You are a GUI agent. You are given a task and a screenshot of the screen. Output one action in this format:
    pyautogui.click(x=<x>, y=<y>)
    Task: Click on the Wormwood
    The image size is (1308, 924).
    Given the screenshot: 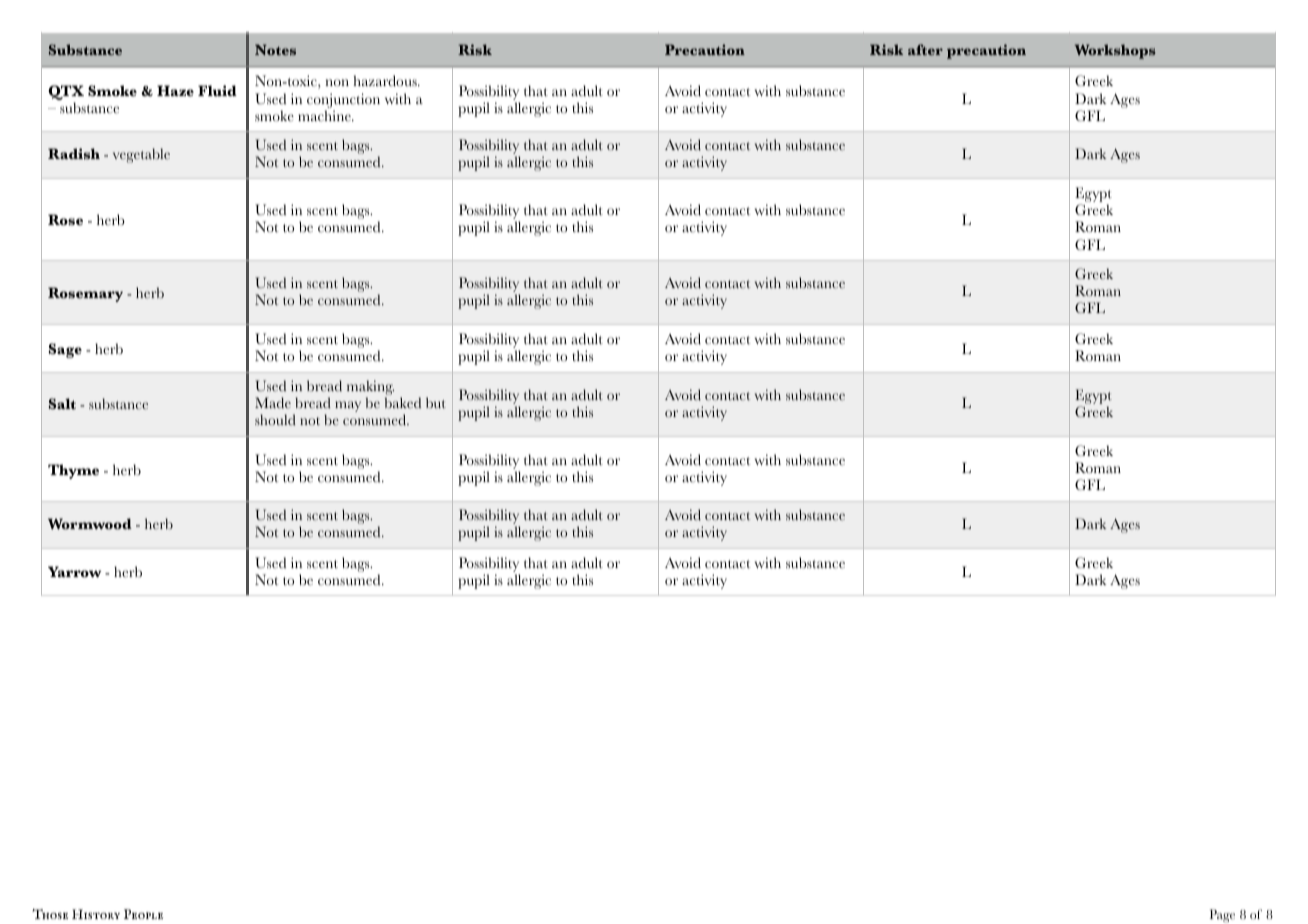 What is the action you would take?
    pyautogui.click(x=90, y=524)
